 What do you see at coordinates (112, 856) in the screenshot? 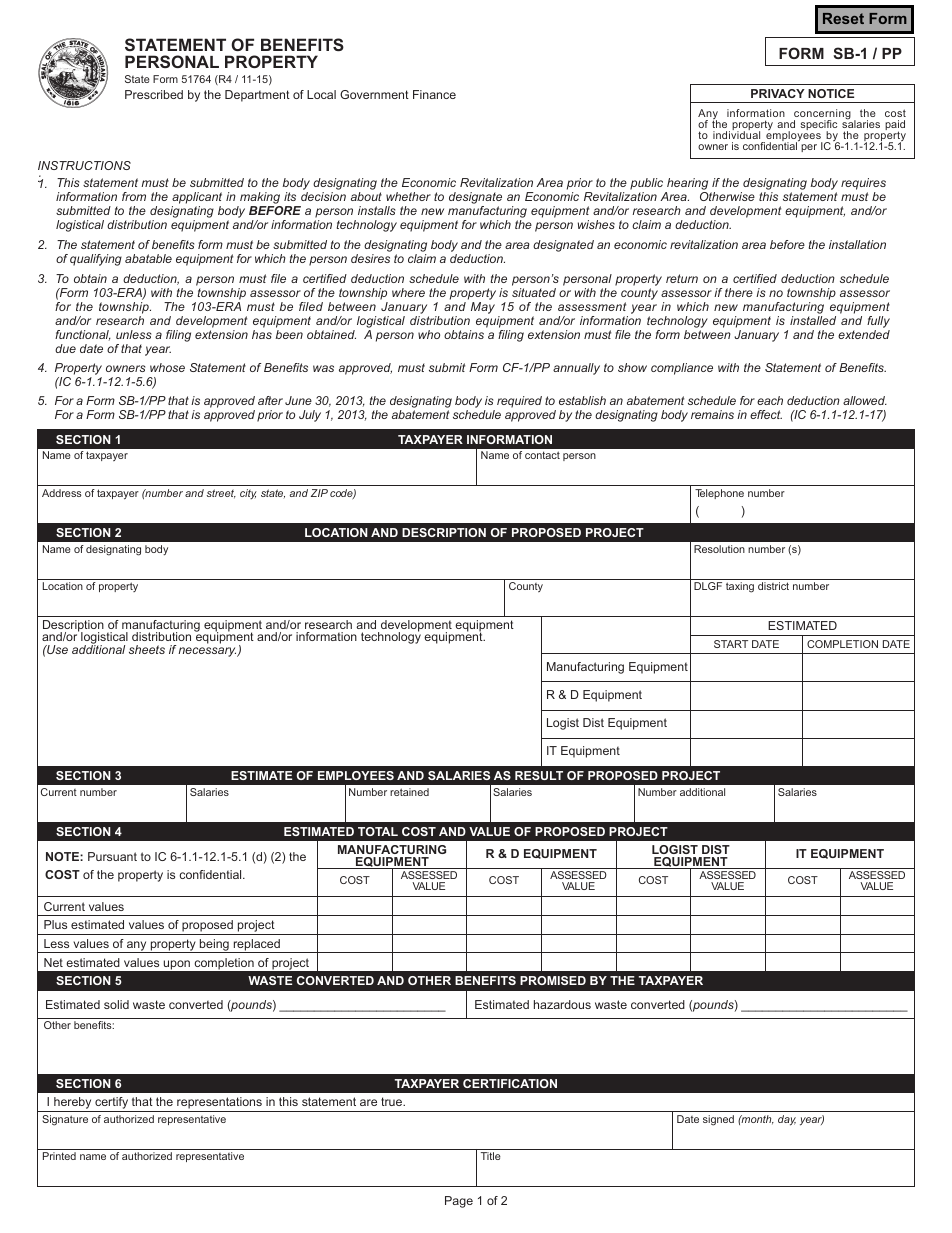
I see `Pursuant` at bounding box center [112, 856].
